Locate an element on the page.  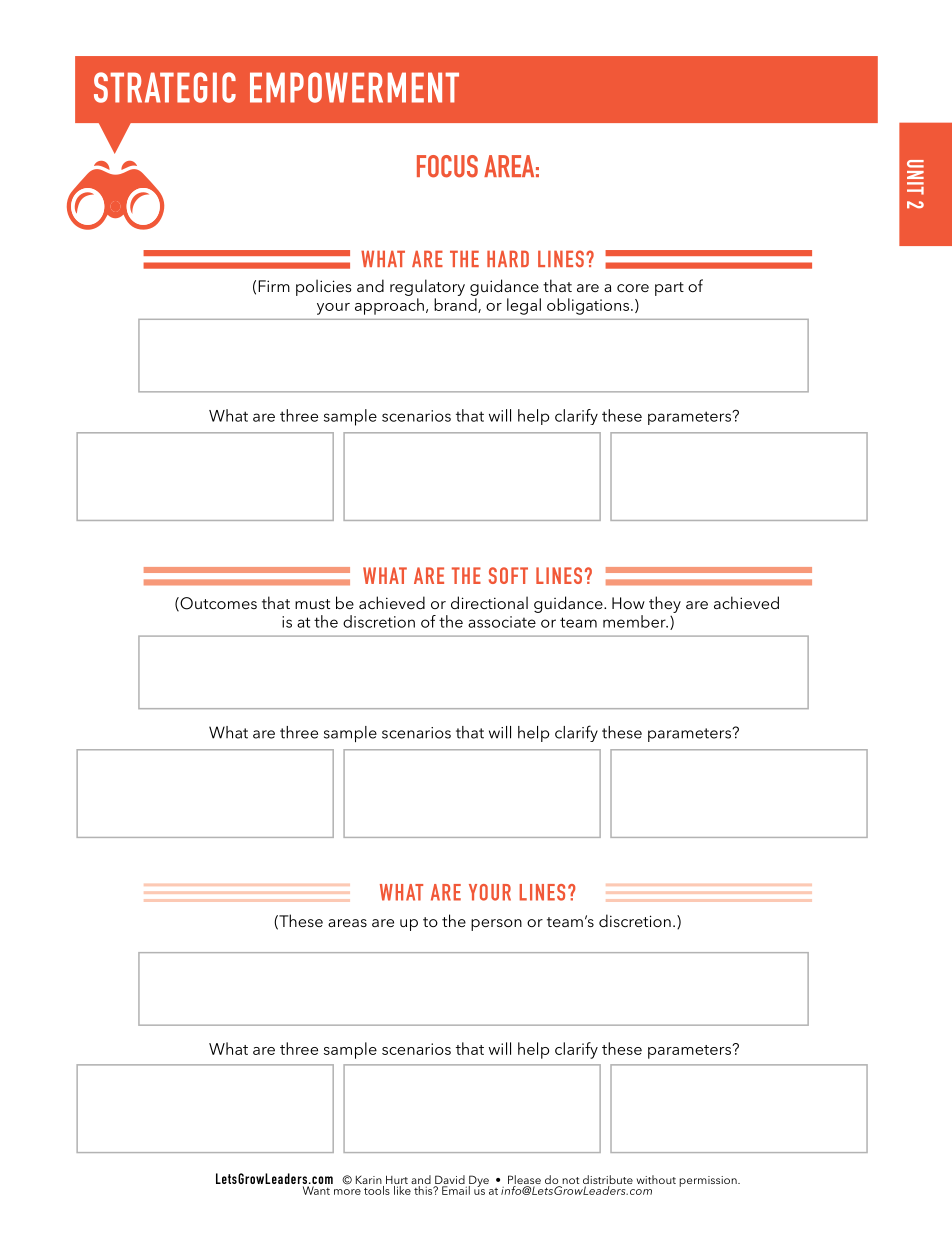
core is located at coordinates (633, 288).
